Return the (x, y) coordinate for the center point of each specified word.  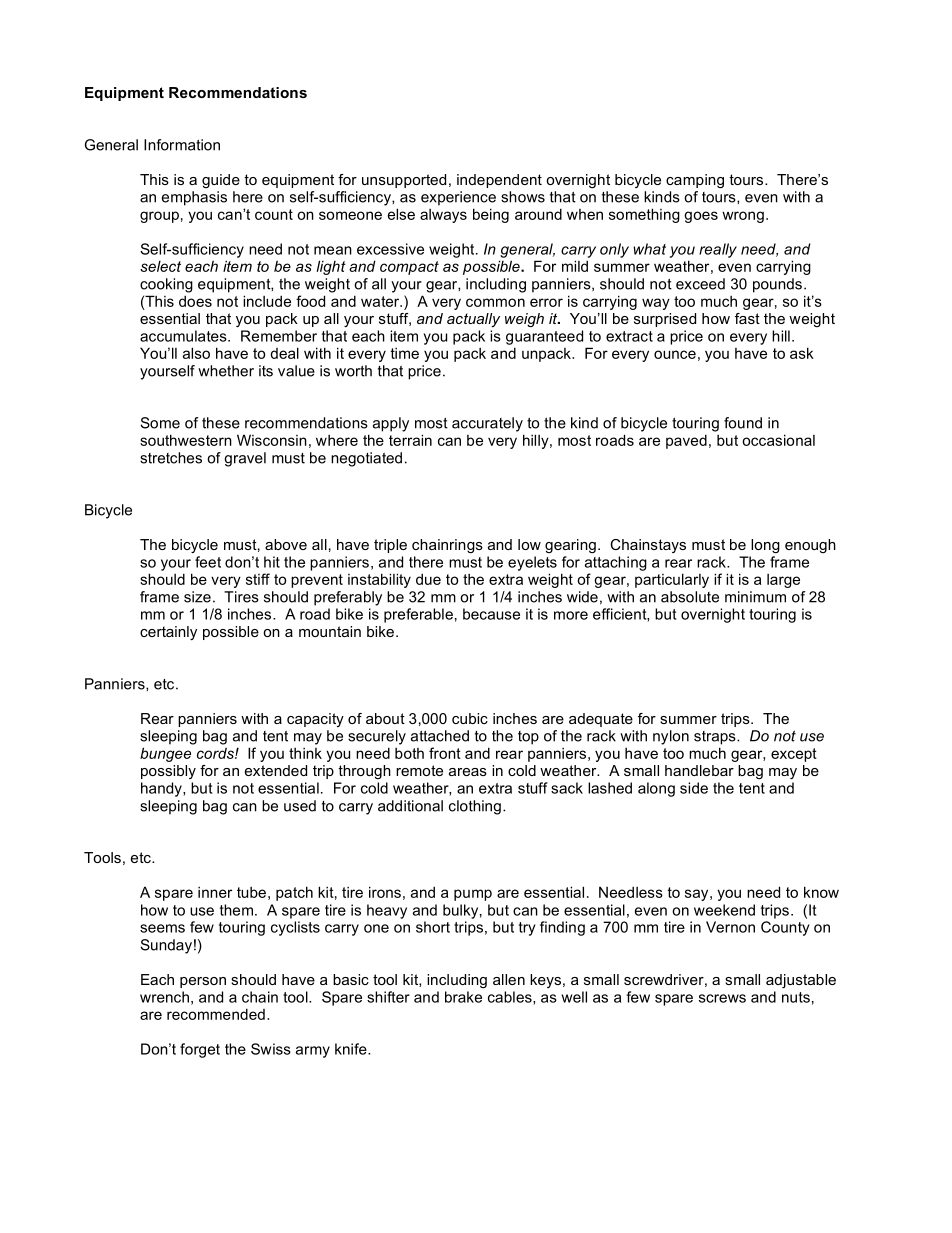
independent (499, 181)
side (694, 788)
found (743, 423)
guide (221, 181)
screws (722, 998)
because (491, 614)
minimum (755, 597)
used (300, 806)
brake (463, 997)
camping (695, 181)
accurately (487, 424)
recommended (216, 1014)
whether (226, 371)
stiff (258, 579)
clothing (475, 807)
